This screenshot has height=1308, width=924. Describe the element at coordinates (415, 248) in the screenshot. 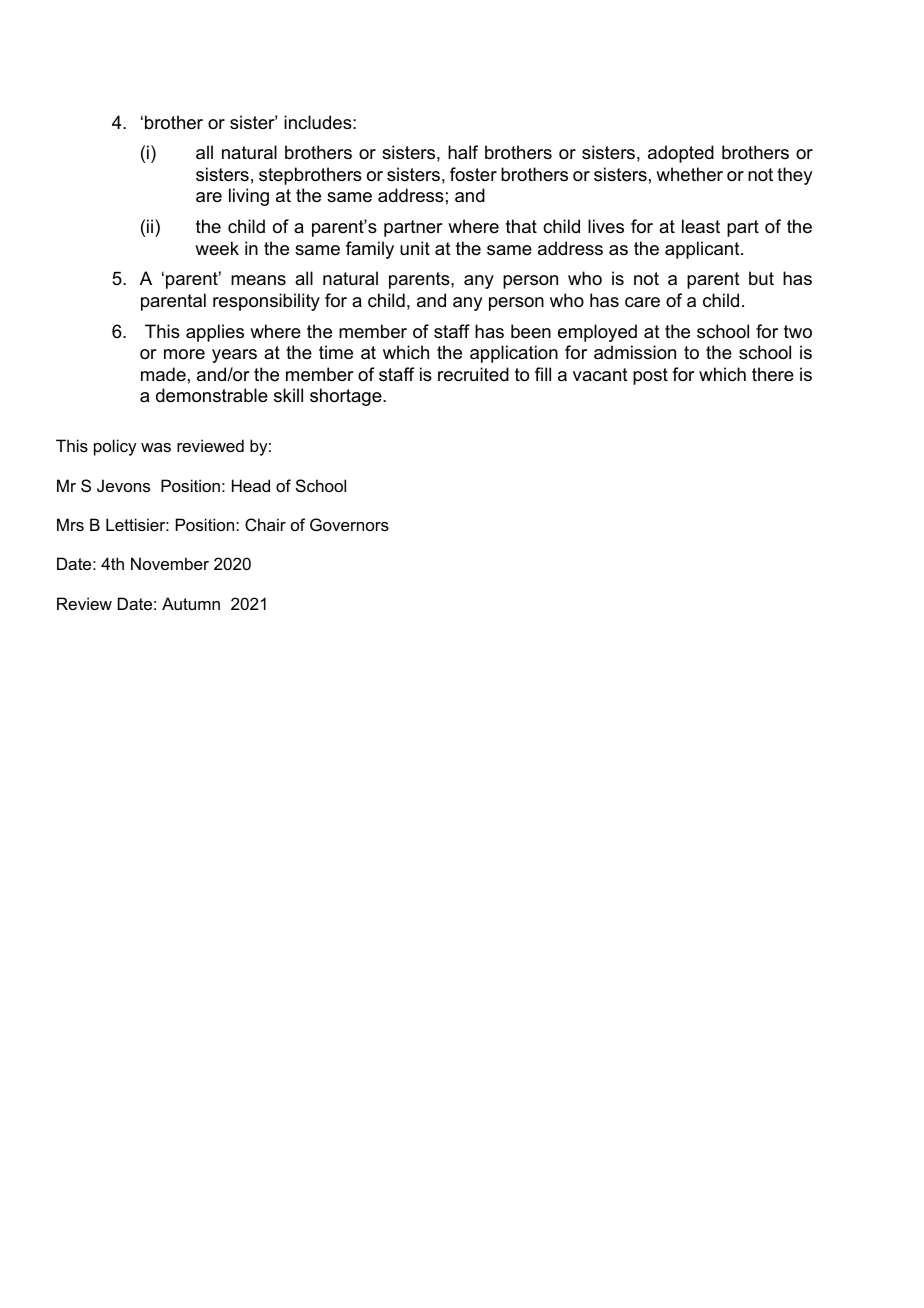

I see `unit` at that location.
